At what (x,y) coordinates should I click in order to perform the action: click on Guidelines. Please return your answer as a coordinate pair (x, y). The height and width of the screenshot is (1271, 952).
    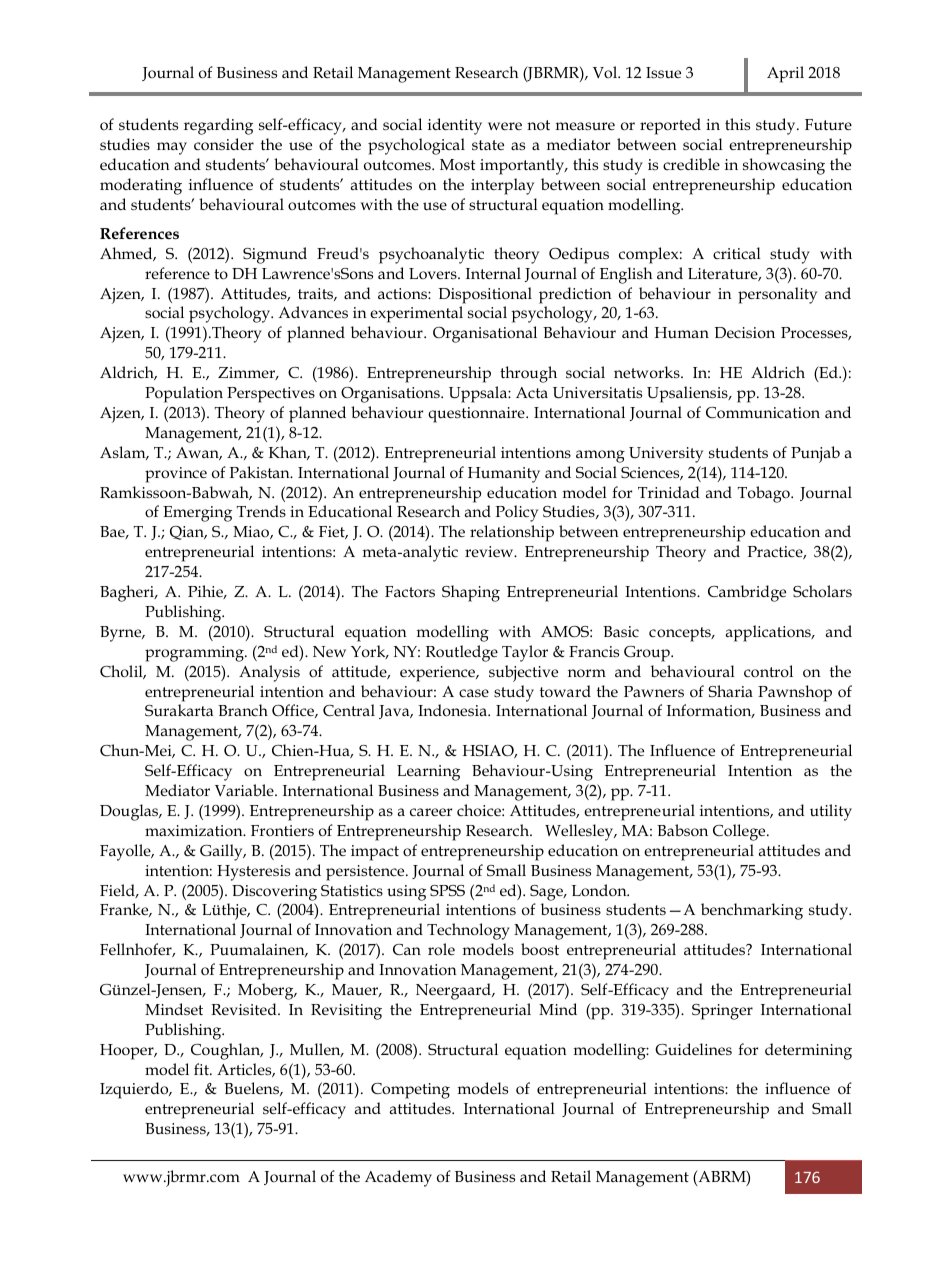
    Looking at the image, I should click on (693, 1049).
